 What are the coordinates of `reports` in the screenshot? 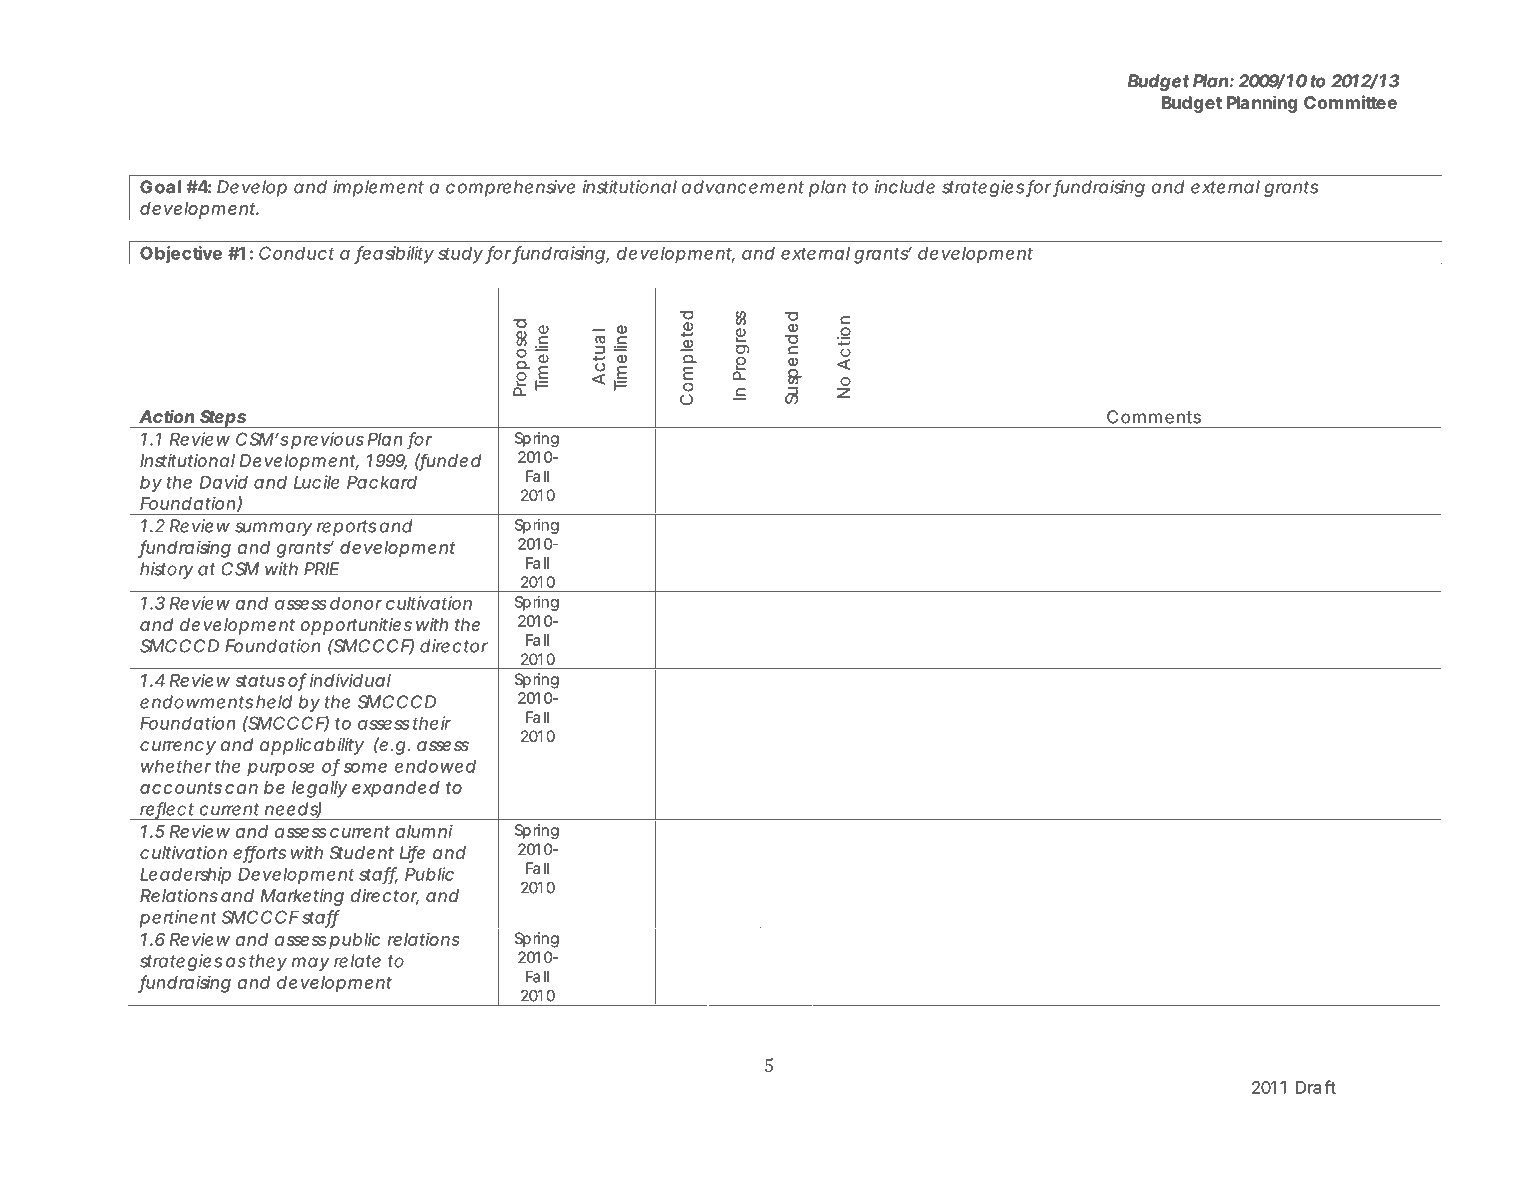 It's located at (346, 528).
